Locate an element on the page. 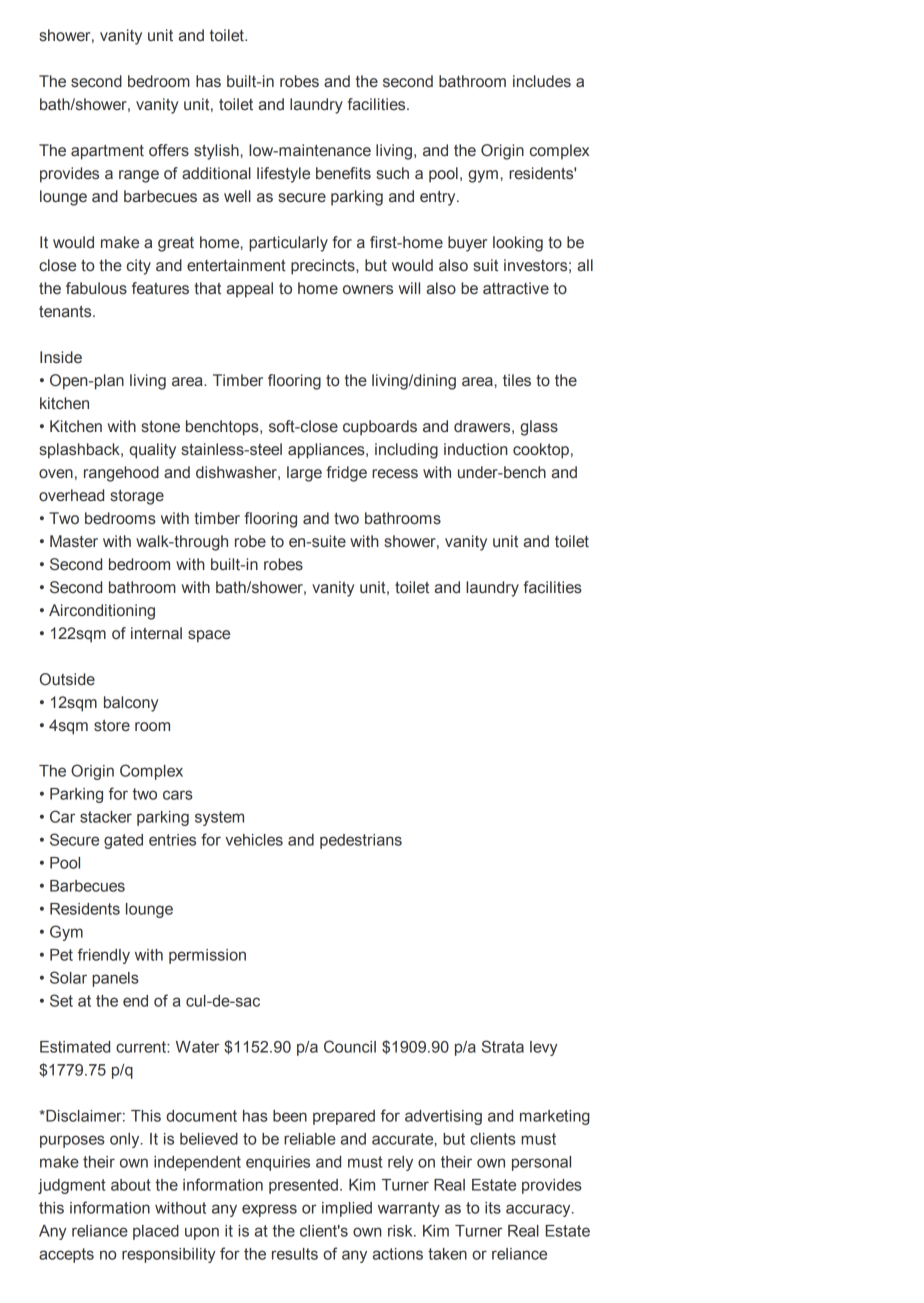  apartment is located at coordinates (107, 152).
